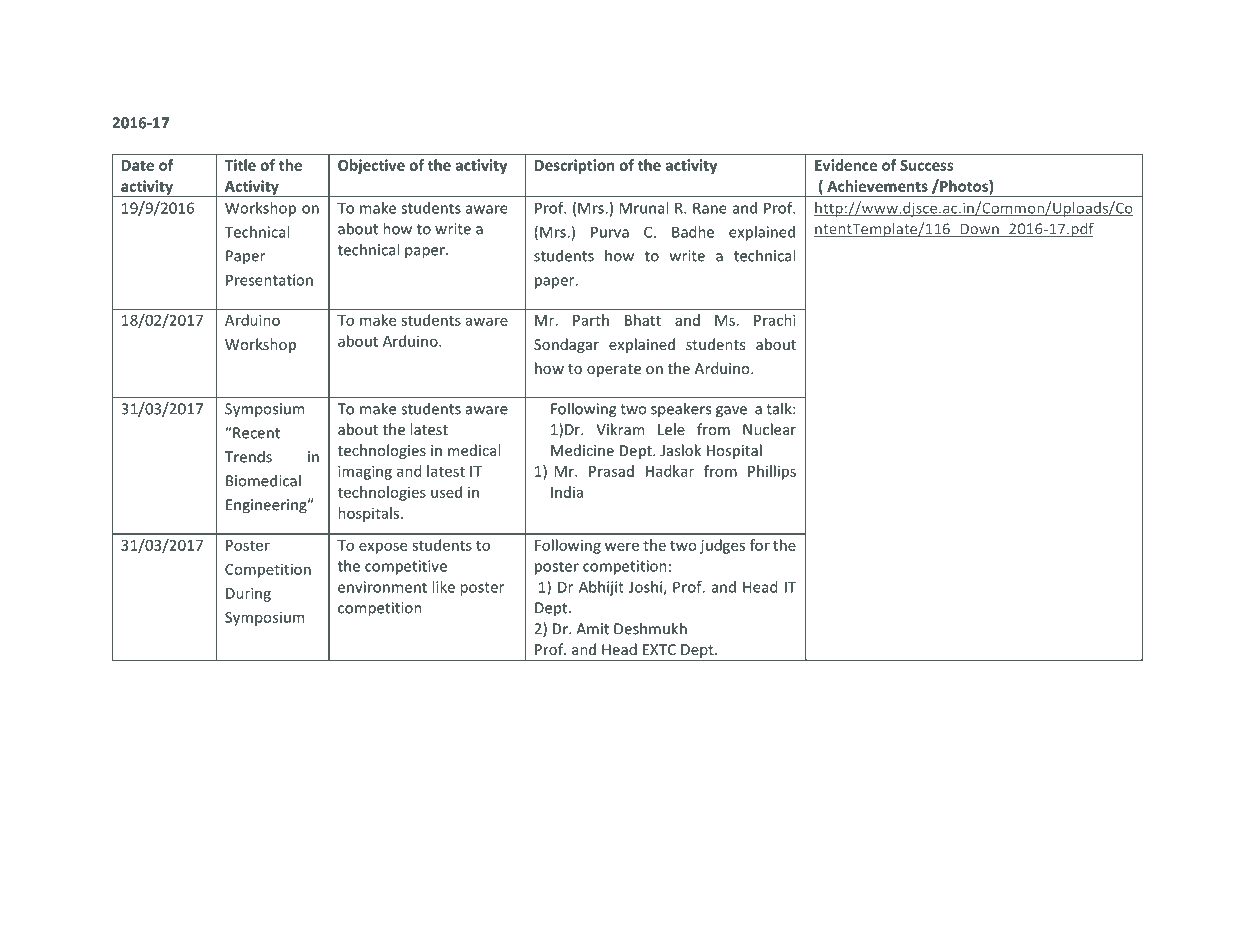  What do you see at coordinates (592, 629) in the screenshot?
I see `Amit` at bounding box center [592, 629].
